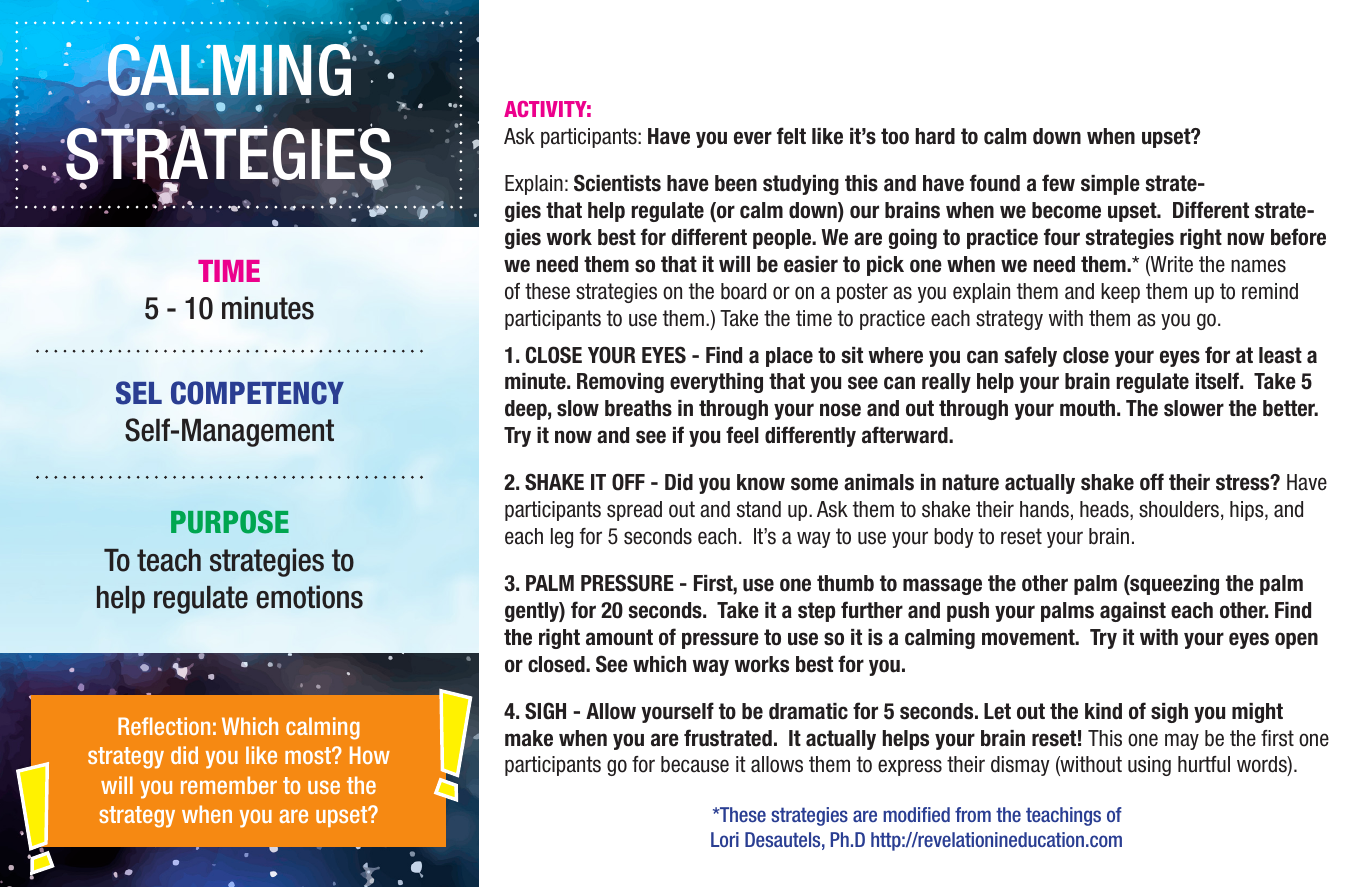 This screenshot has width=1372, height=887. What do you see at coordinates (725, 839) in the screenshot?
I see `Lori` at bounding box center [725, 839].
